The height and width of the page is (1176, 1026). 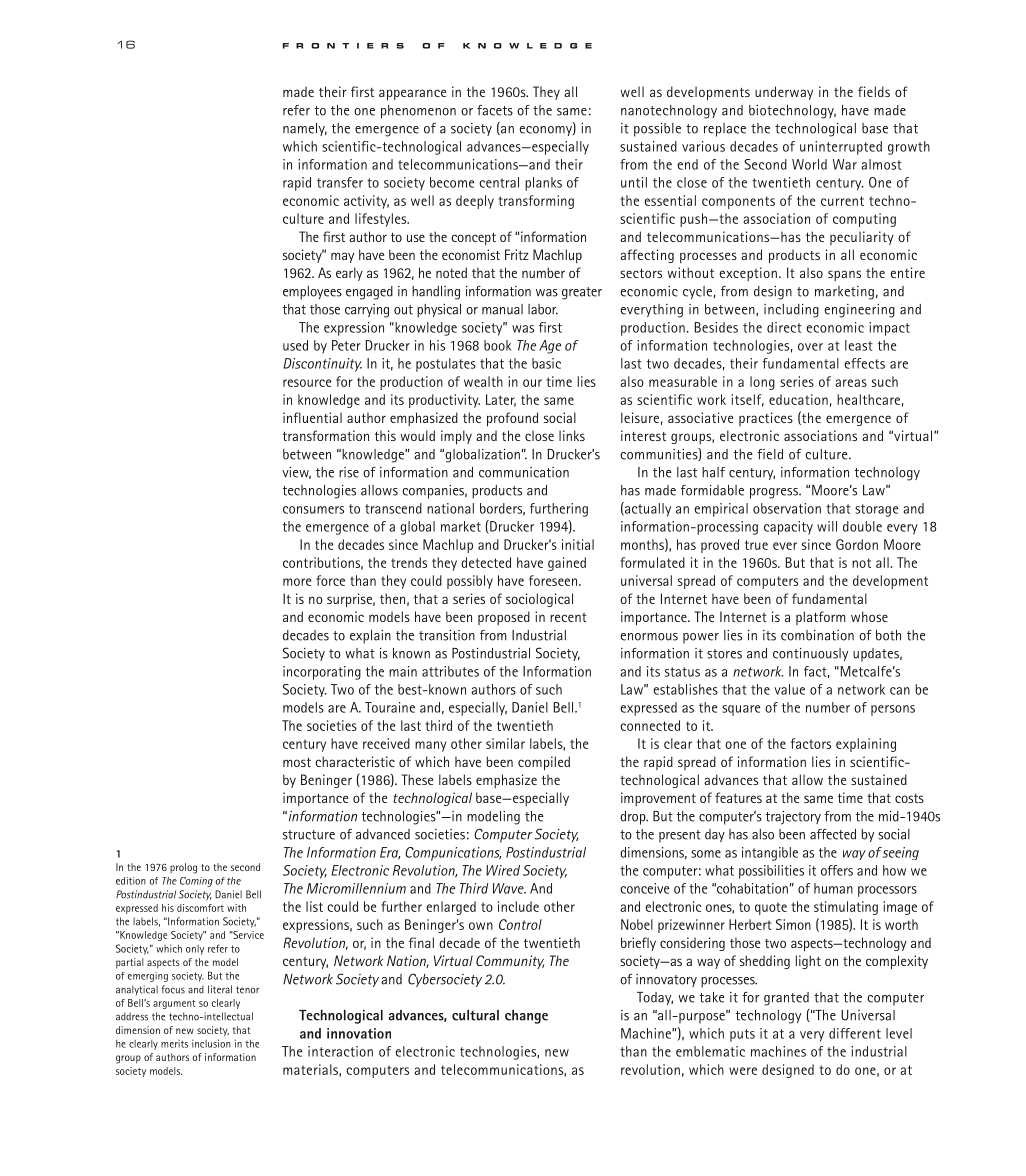 What do you see at coordinates (526, 1017) in the page?
I see `change` at bounding box center [526, 1017].
